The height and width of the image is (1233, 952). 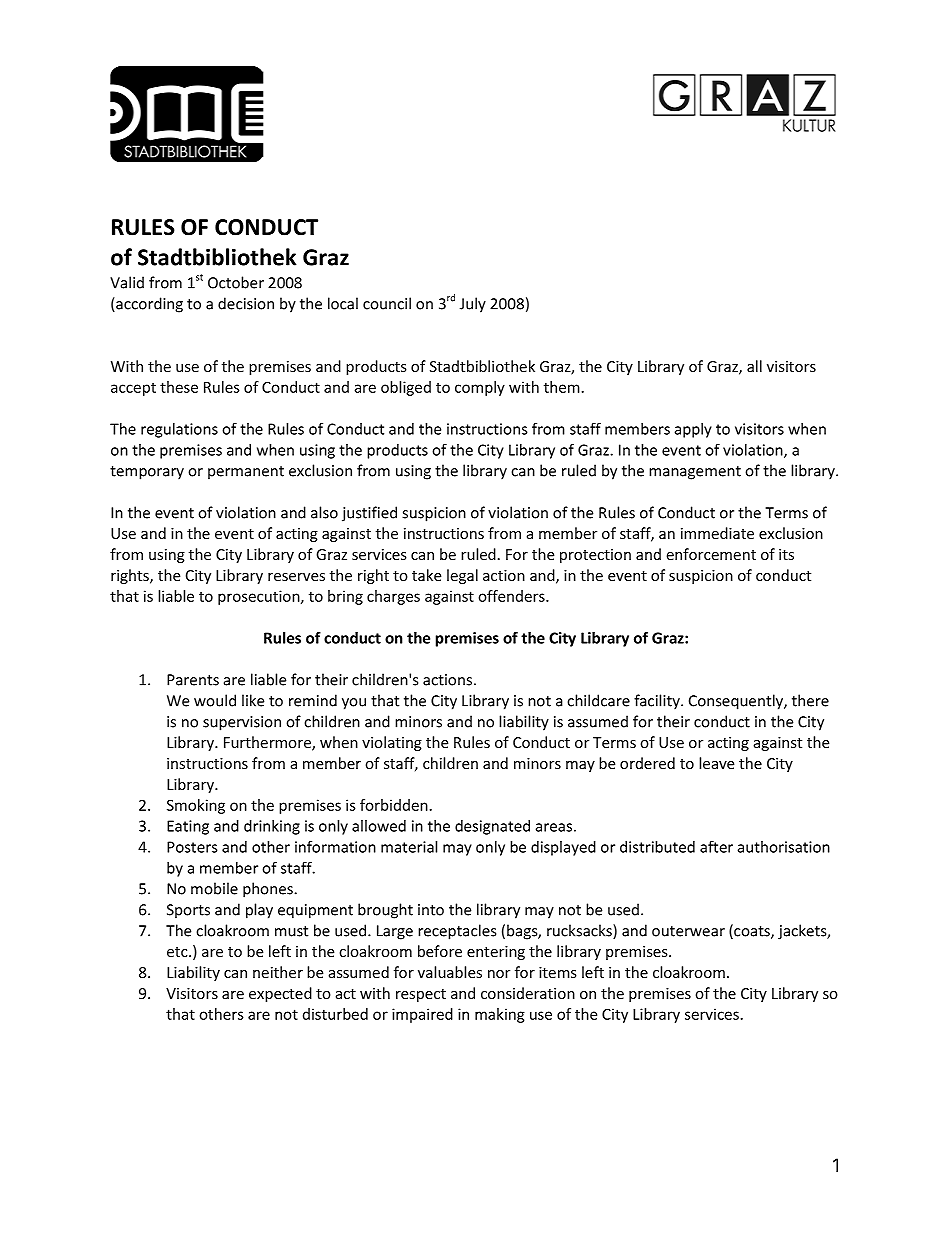 What do you see at coordinates (193, 680) in the image?
I see `Parents` at bounding box center [193, 680].
